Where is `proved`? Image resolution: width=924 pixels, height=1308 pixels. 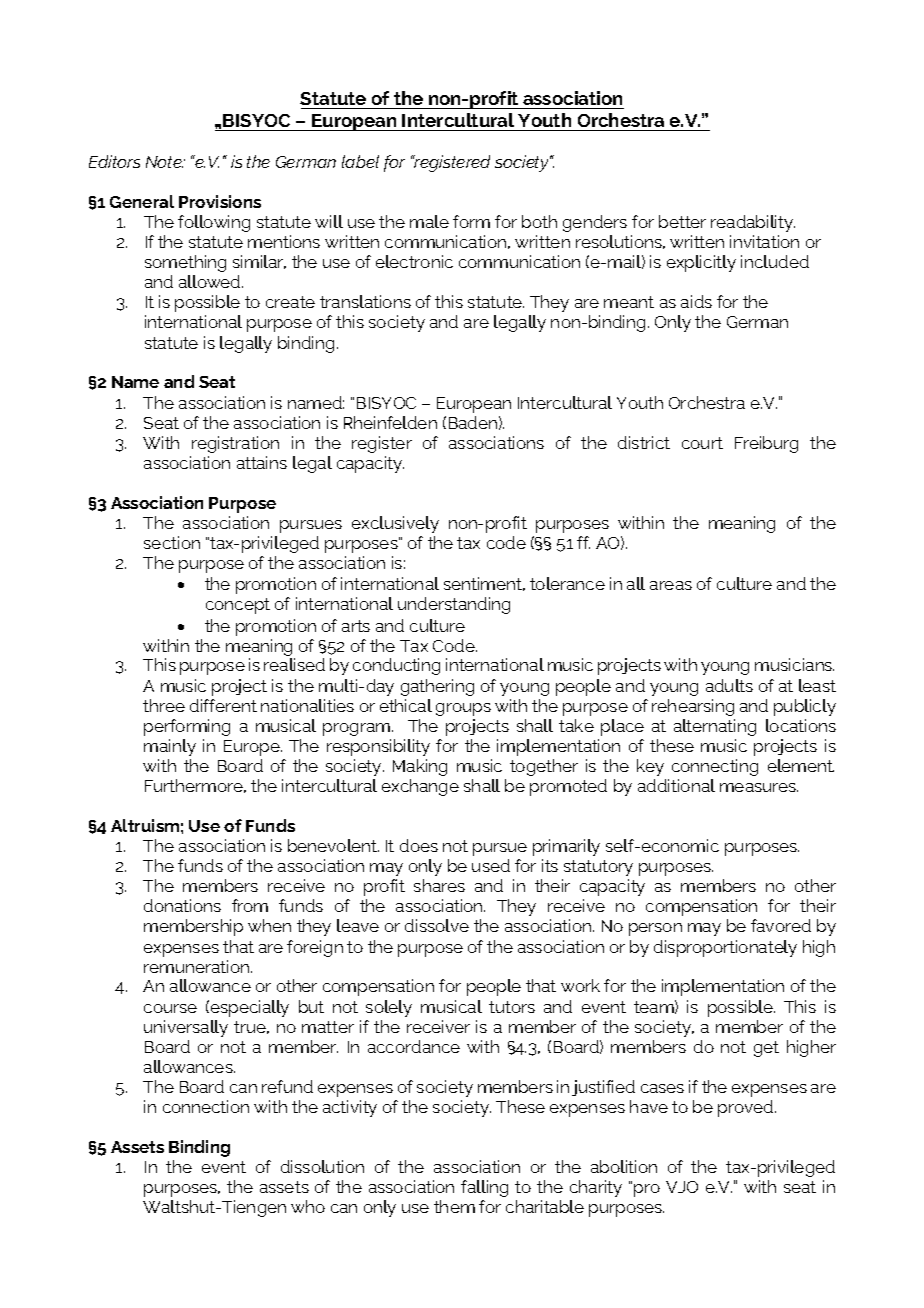
proved is located at coordinates (747, 1108).
